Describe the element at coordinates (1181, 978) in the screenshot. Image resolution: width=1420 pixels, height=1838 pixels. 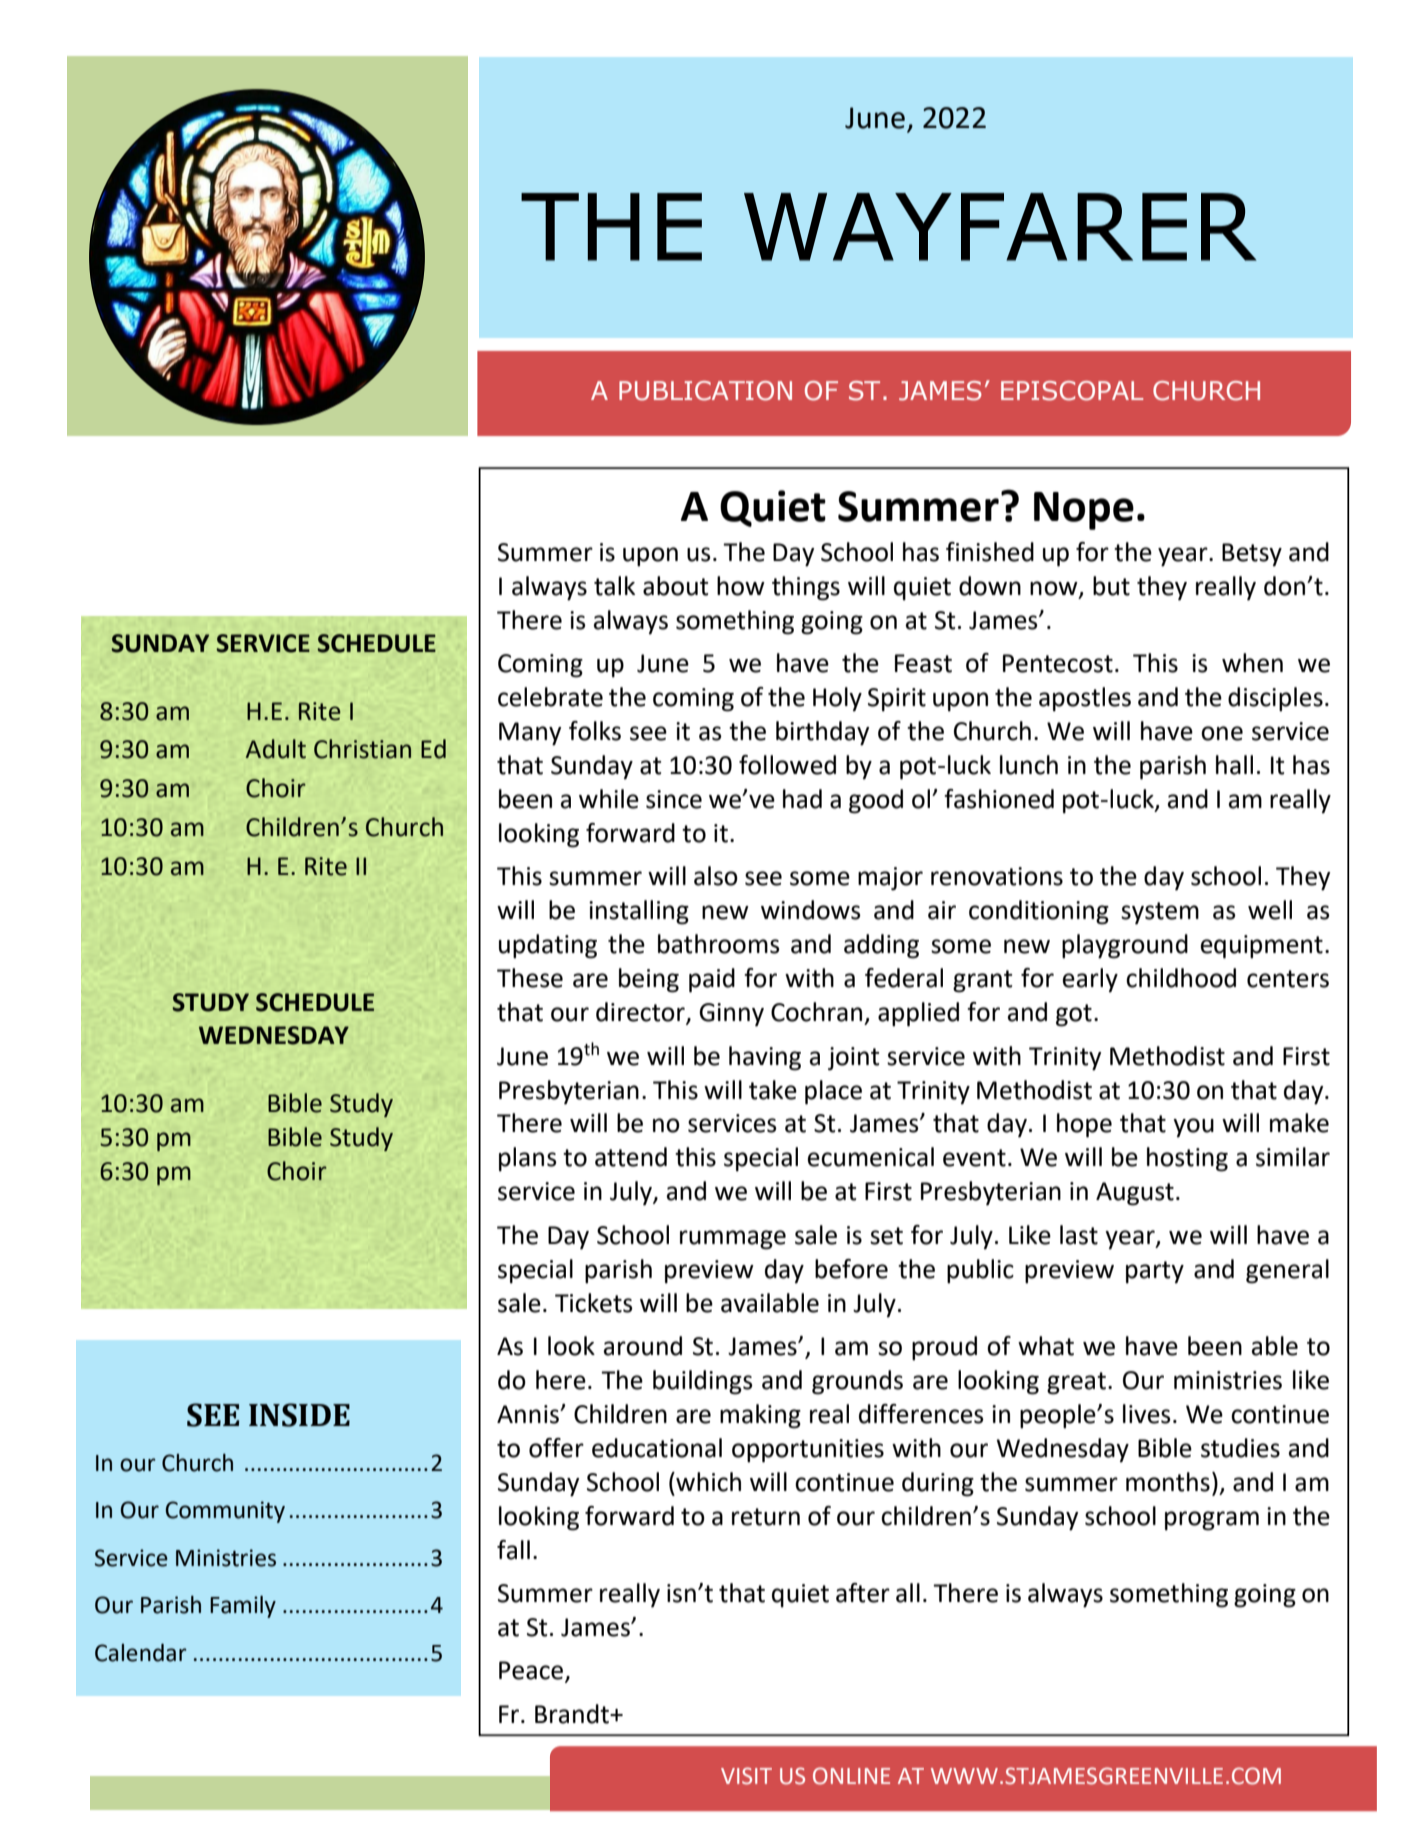
I see `childhood` at that location.
